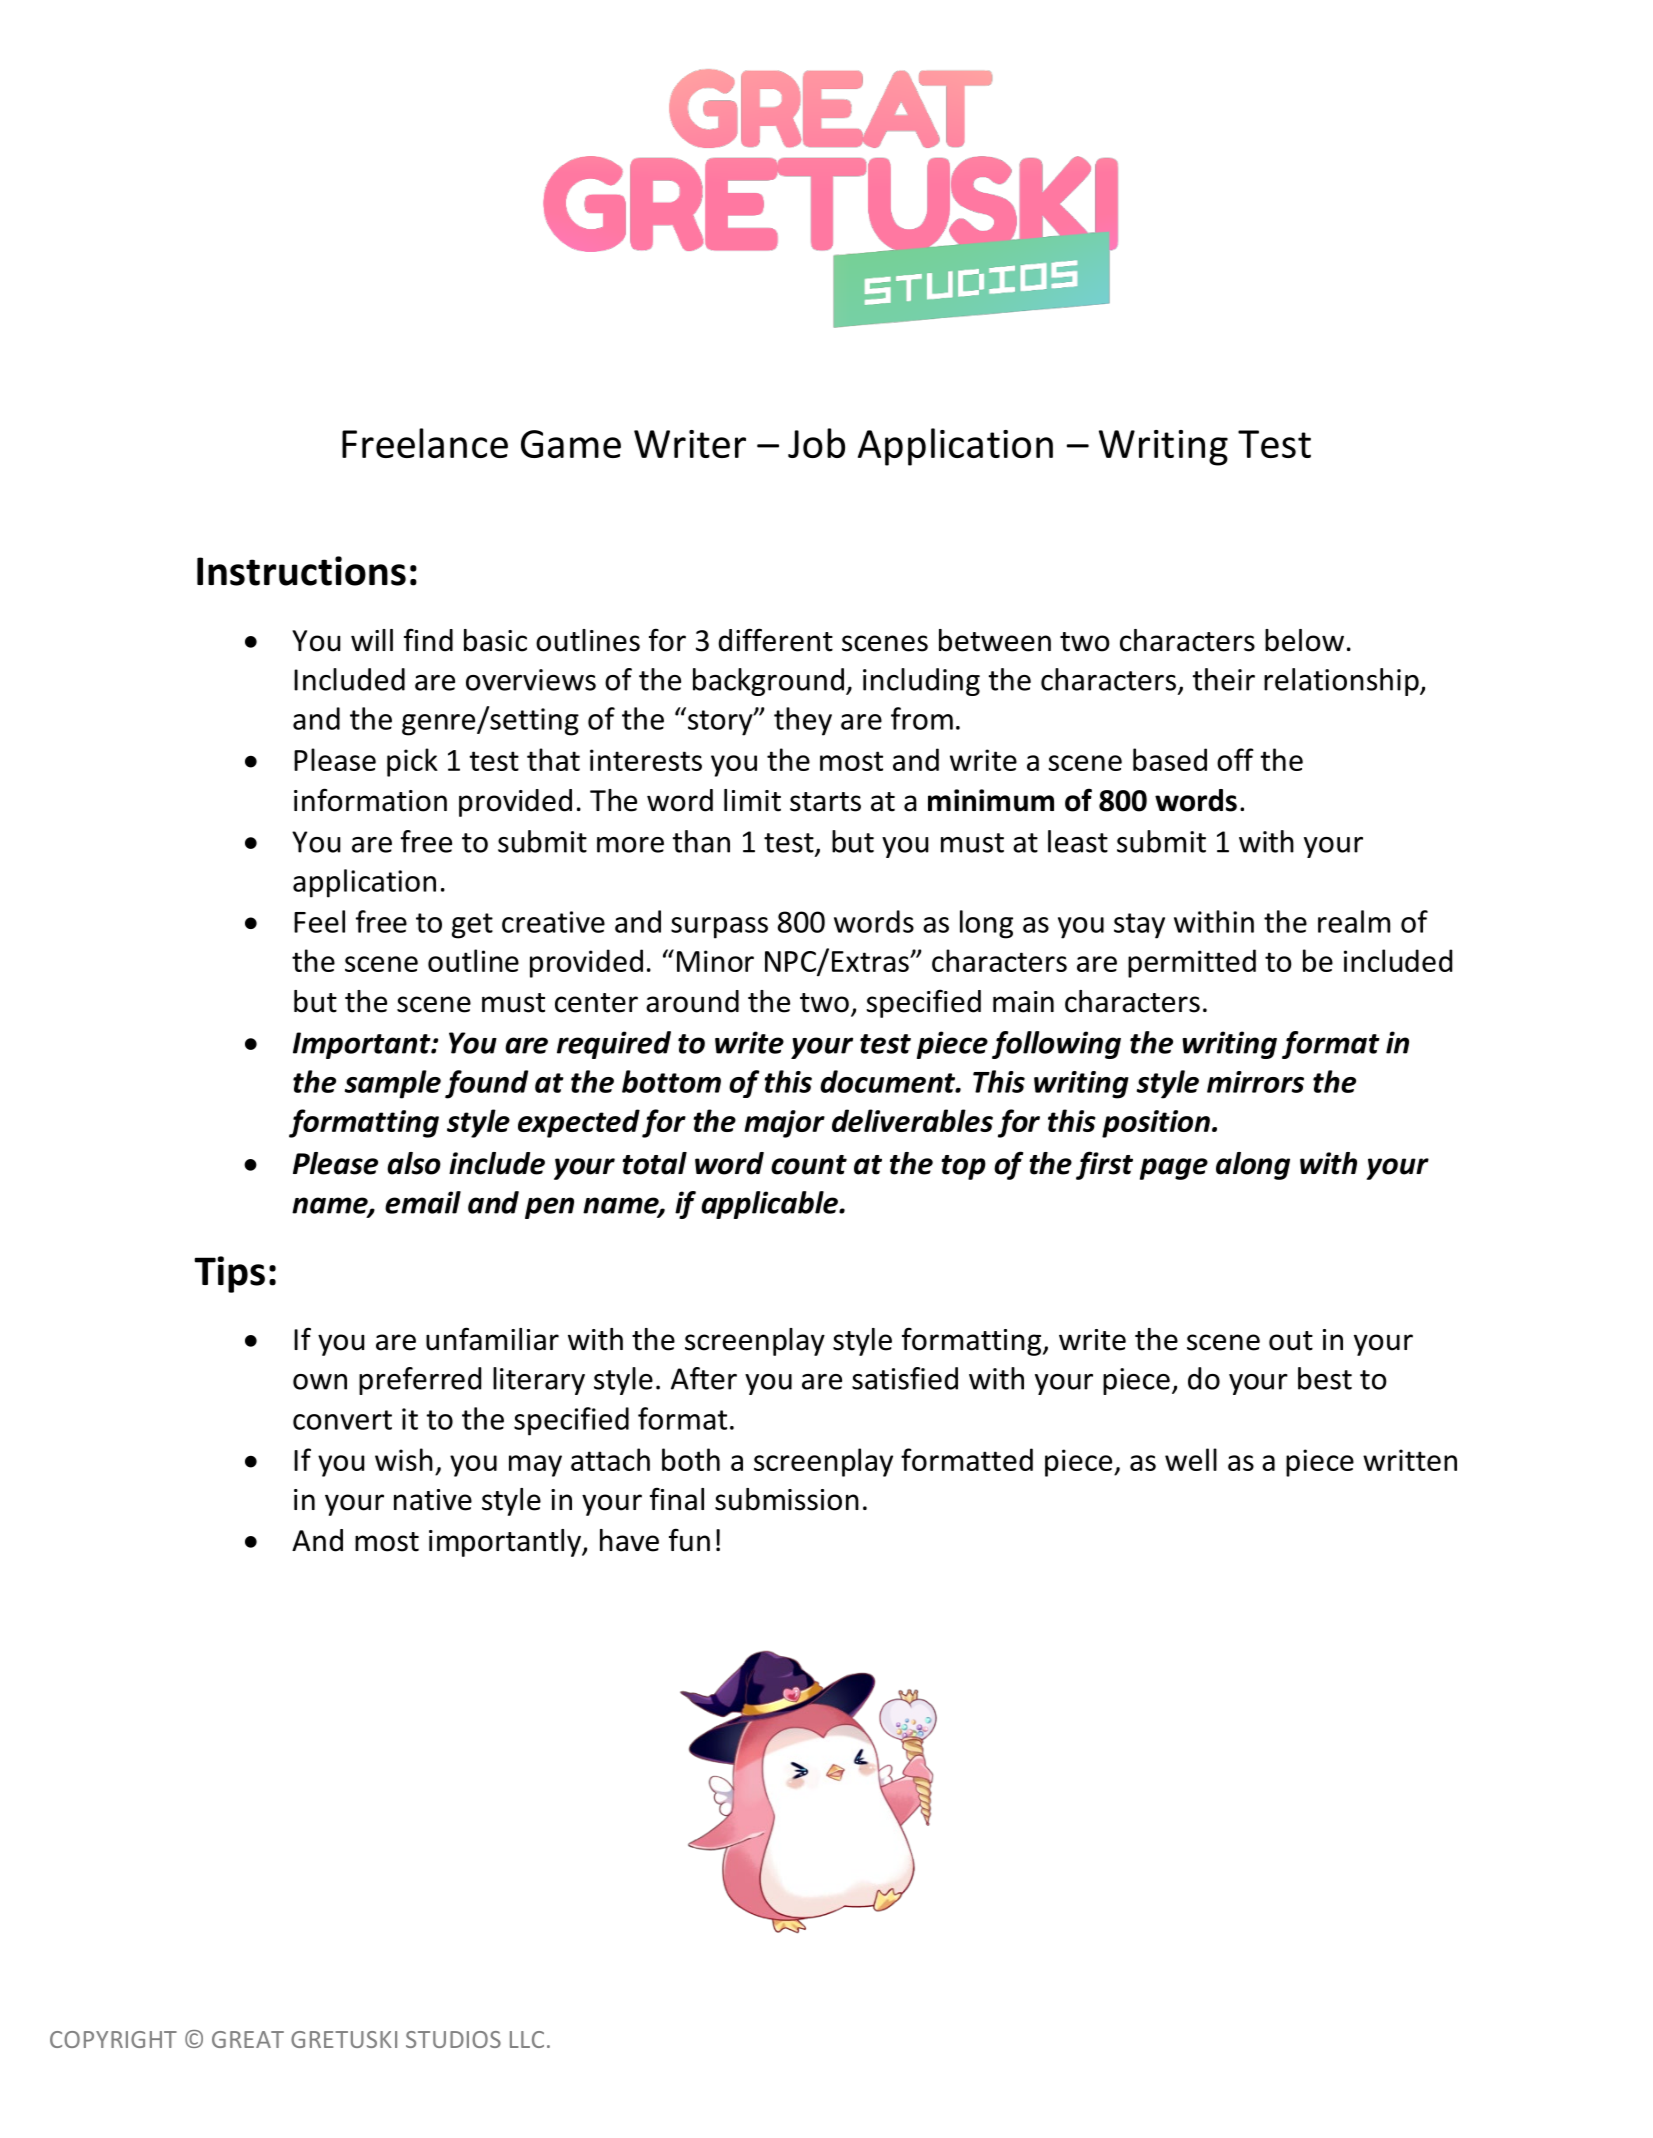  I want to click on Job, so click(816, 443).
